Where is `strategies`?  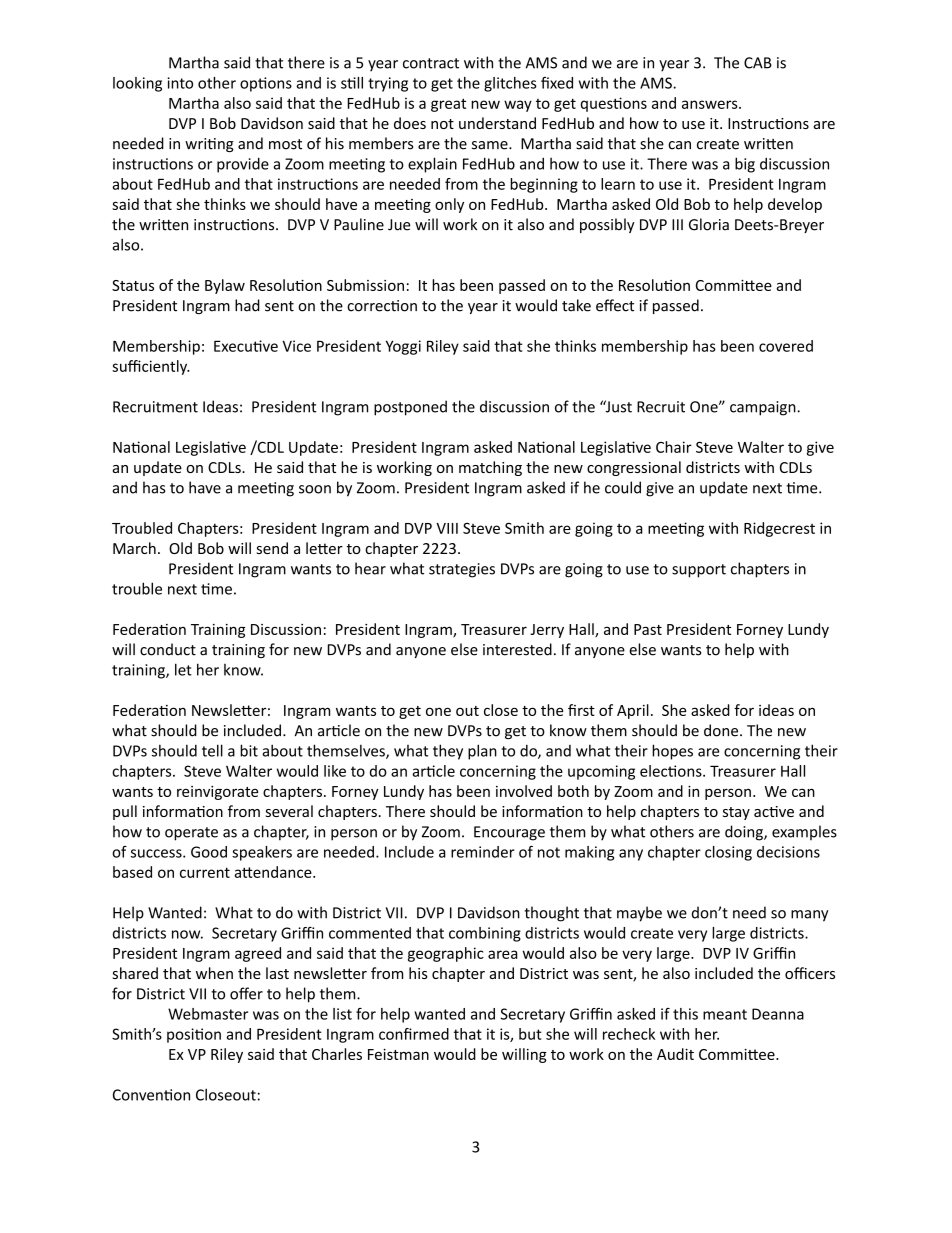
strategies is located at coordinates (462, 570).
